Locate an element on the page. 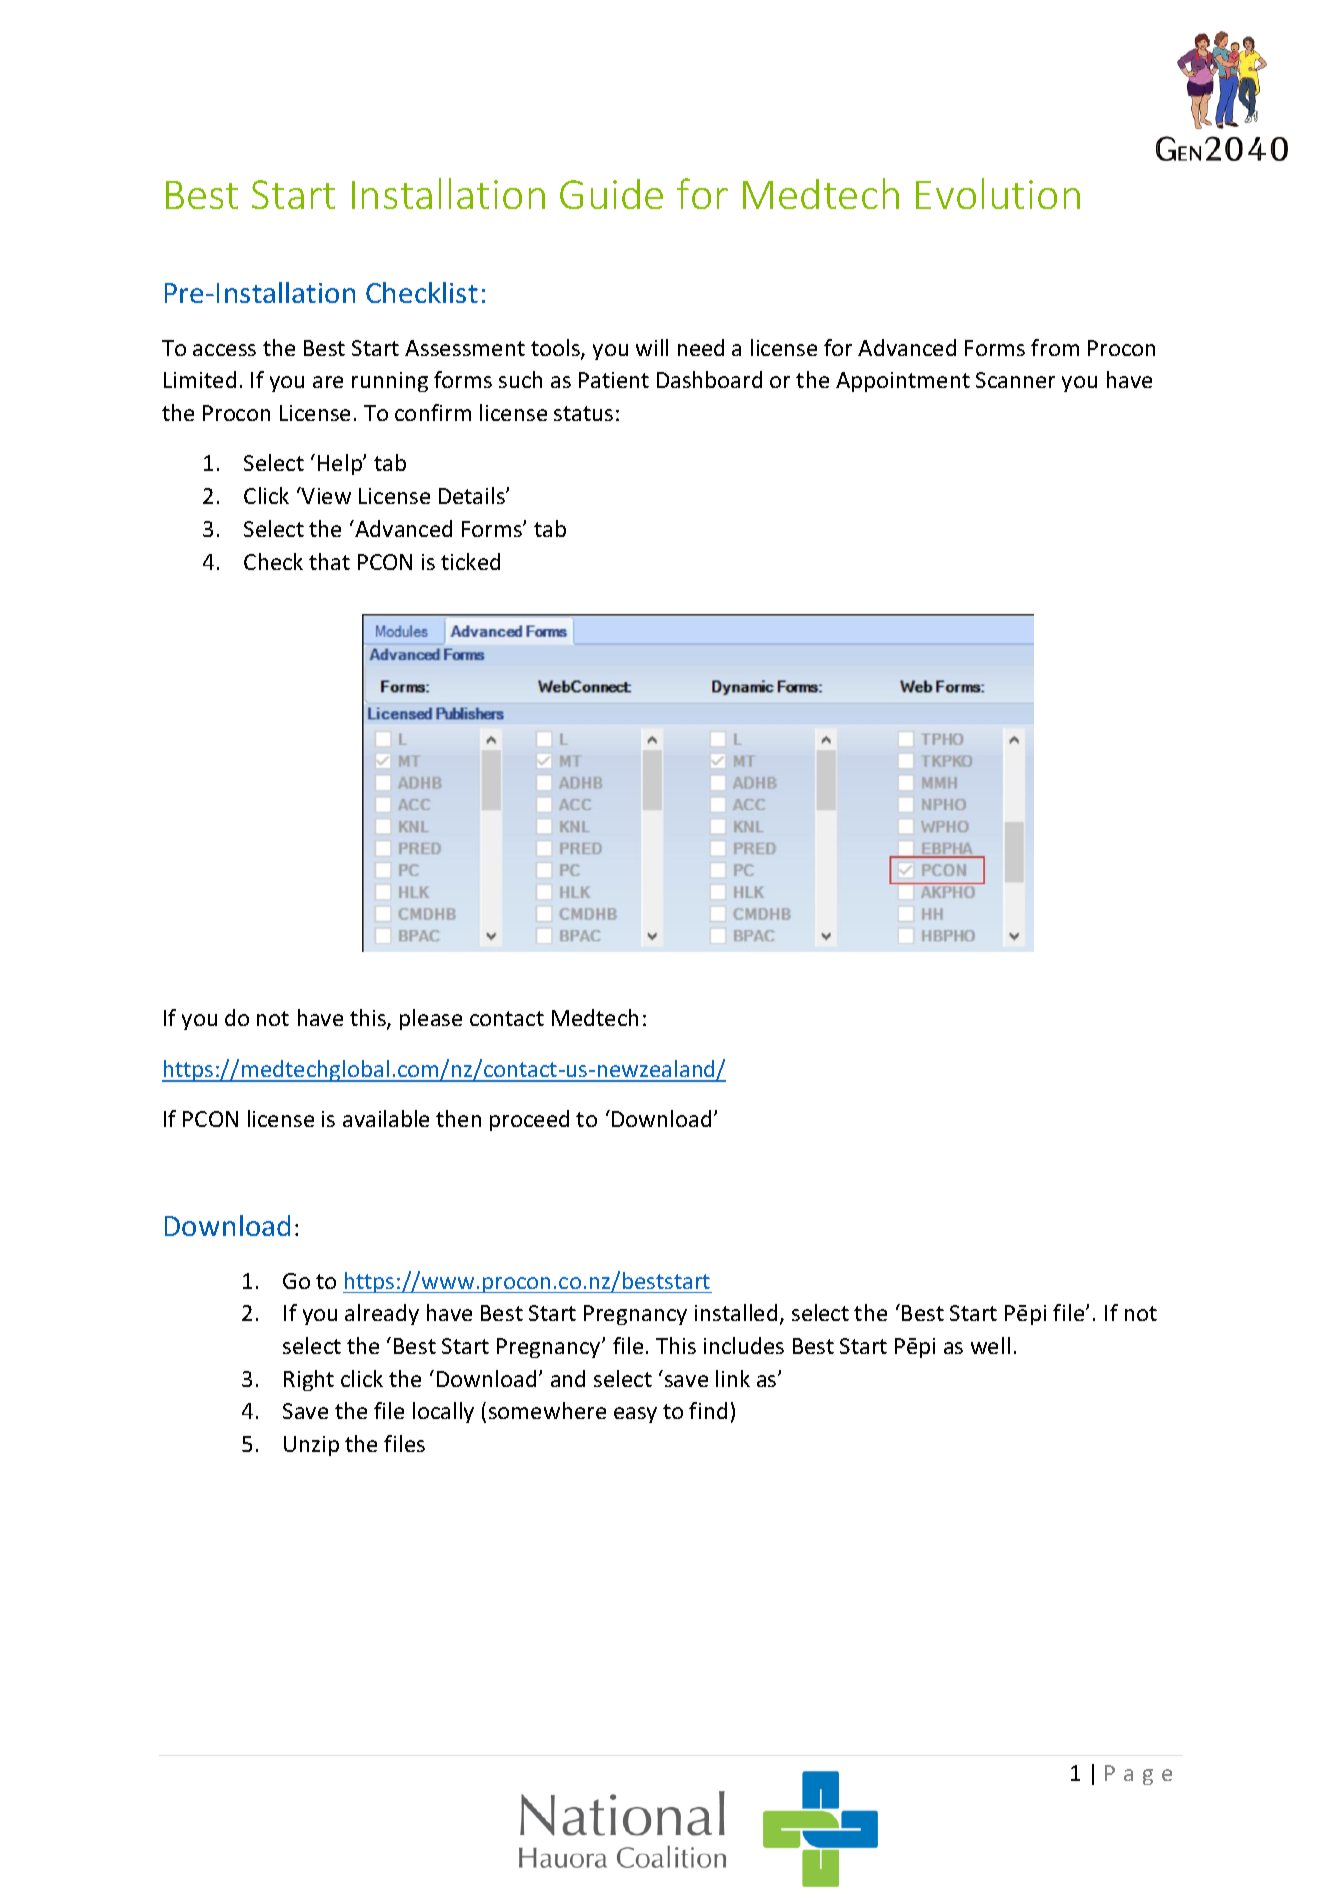  Evolution is located at coordinates (998, 193).
